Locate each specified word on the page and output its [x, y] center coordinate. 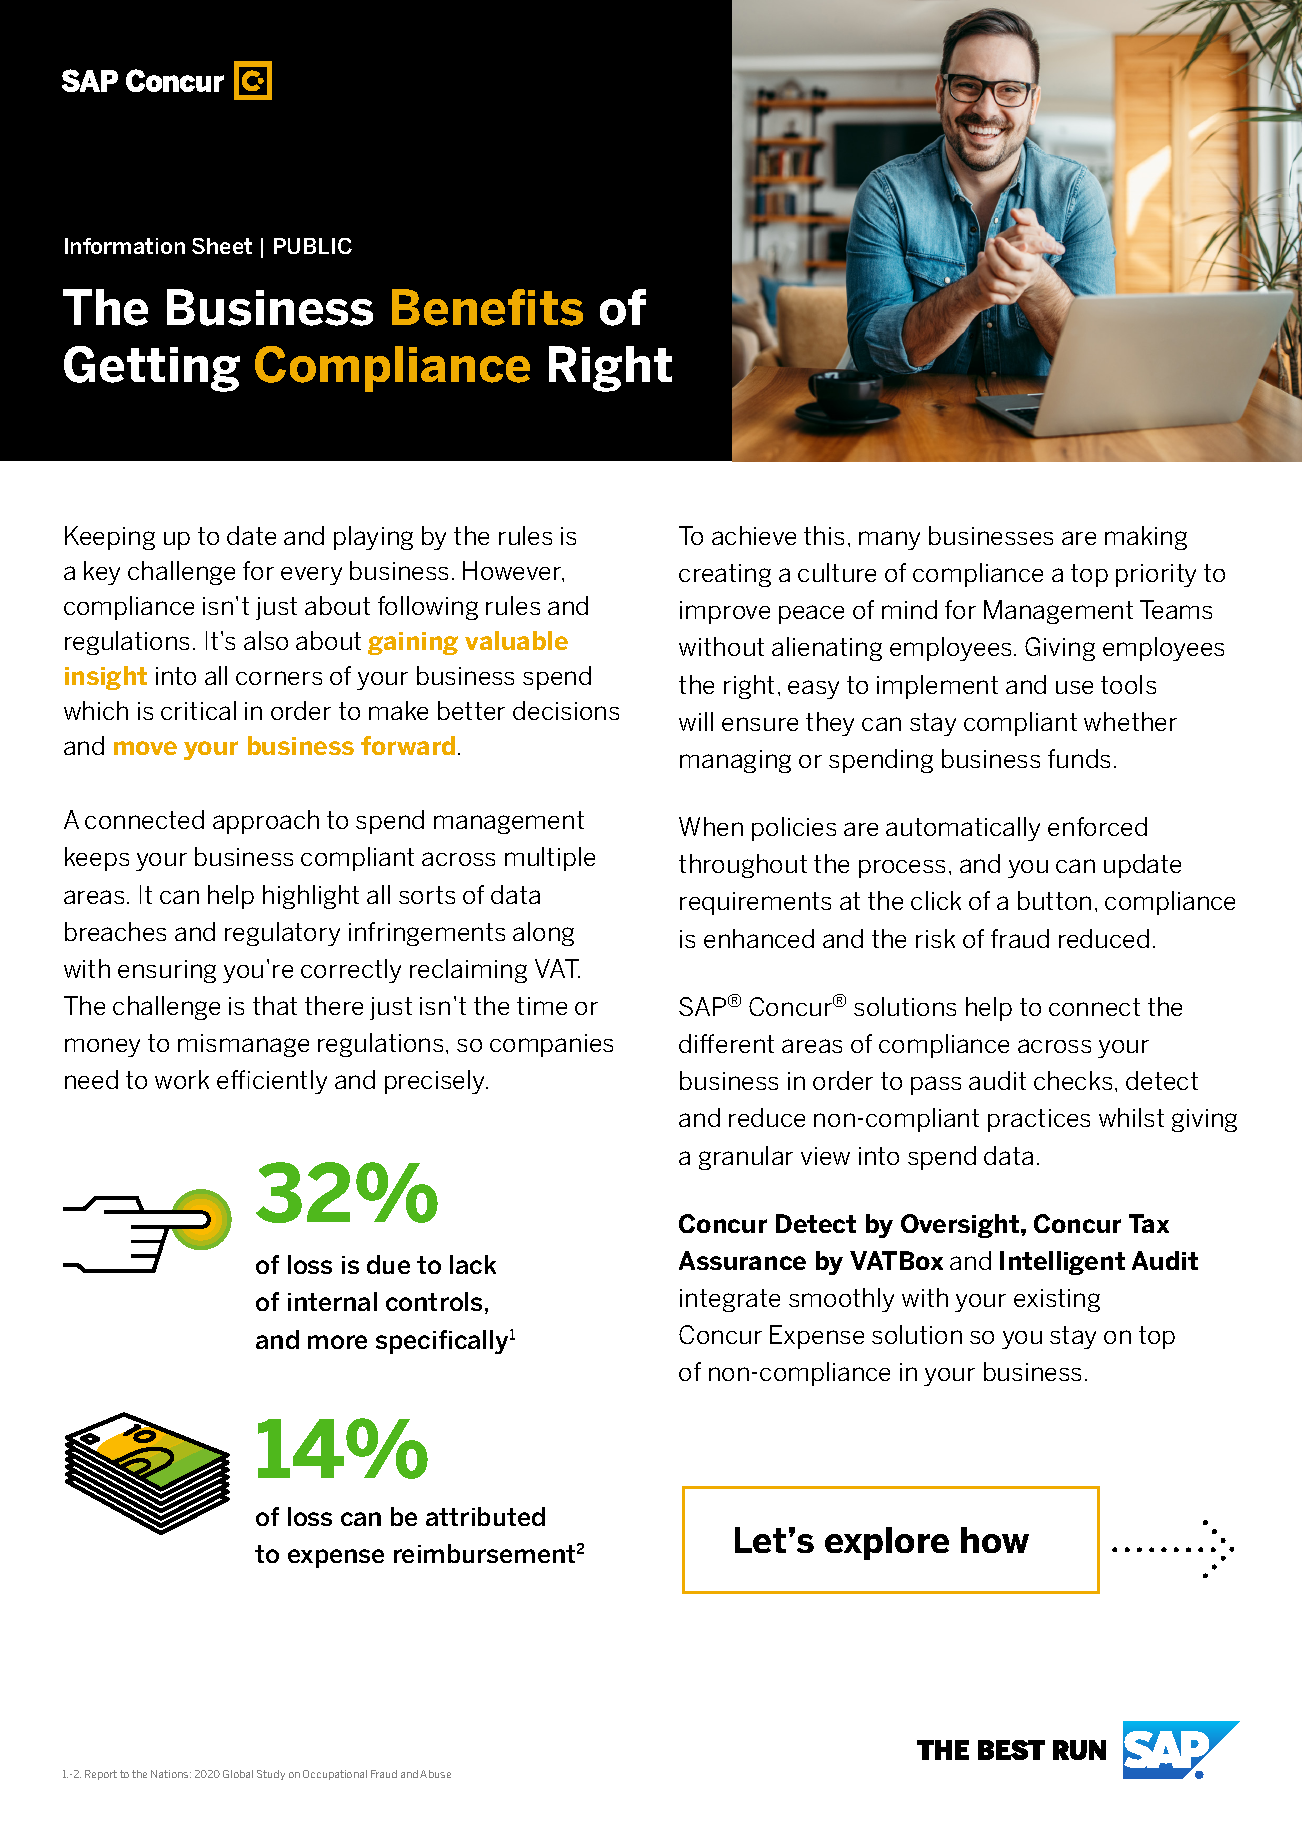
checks [1073, 1080]
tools [1128, 684]
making [1146, 538]
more [337, 1342]
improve [725, 612]
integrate [730, 1300]
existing [1057, 1300]
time [542, 1006]
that [275, 1005]
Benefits [487, 307]
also [266, 640]
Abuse [435, 1774]
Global [238, 1774]
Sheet [222, 246]
